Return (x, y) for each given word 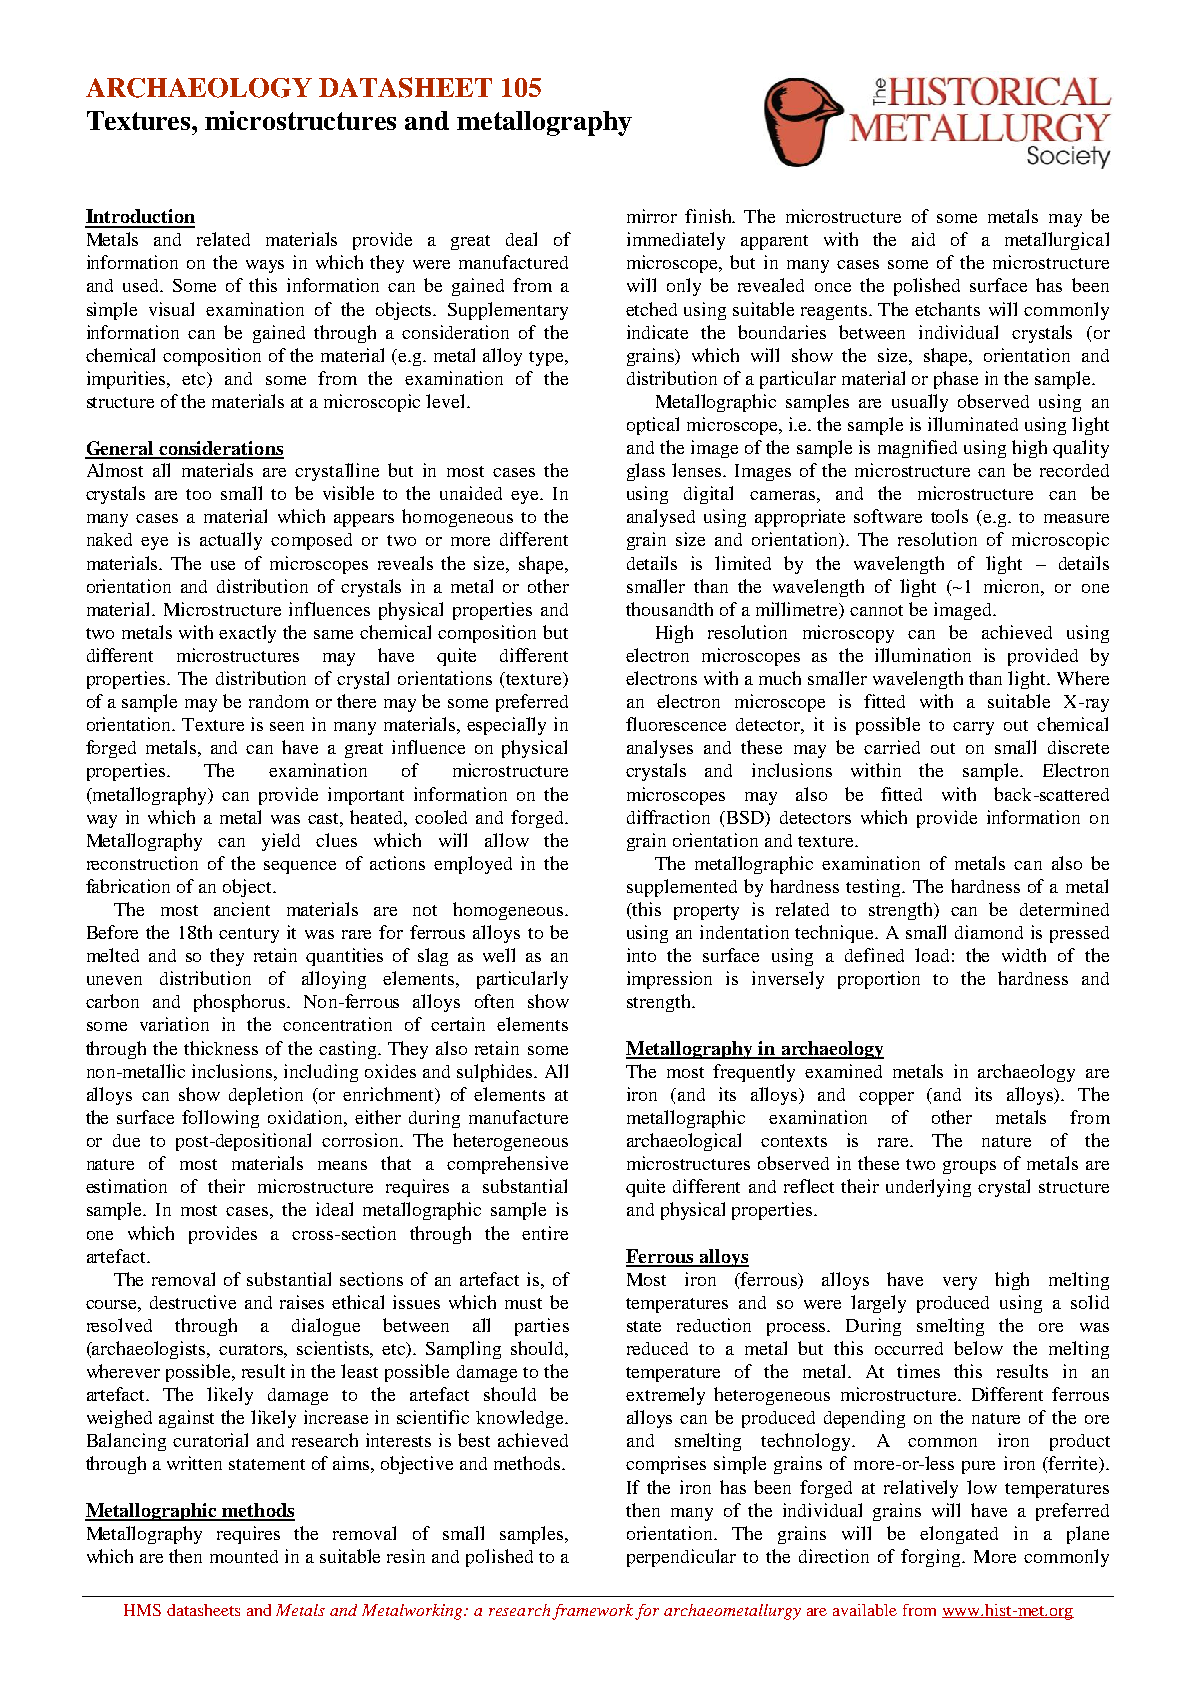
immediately (676, 241)
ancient (242, 909)
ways (265, 266)
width (1024, 955)
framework (592, 1612)
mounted (244, 1556)
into (641, 955)
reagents (835, 312)
